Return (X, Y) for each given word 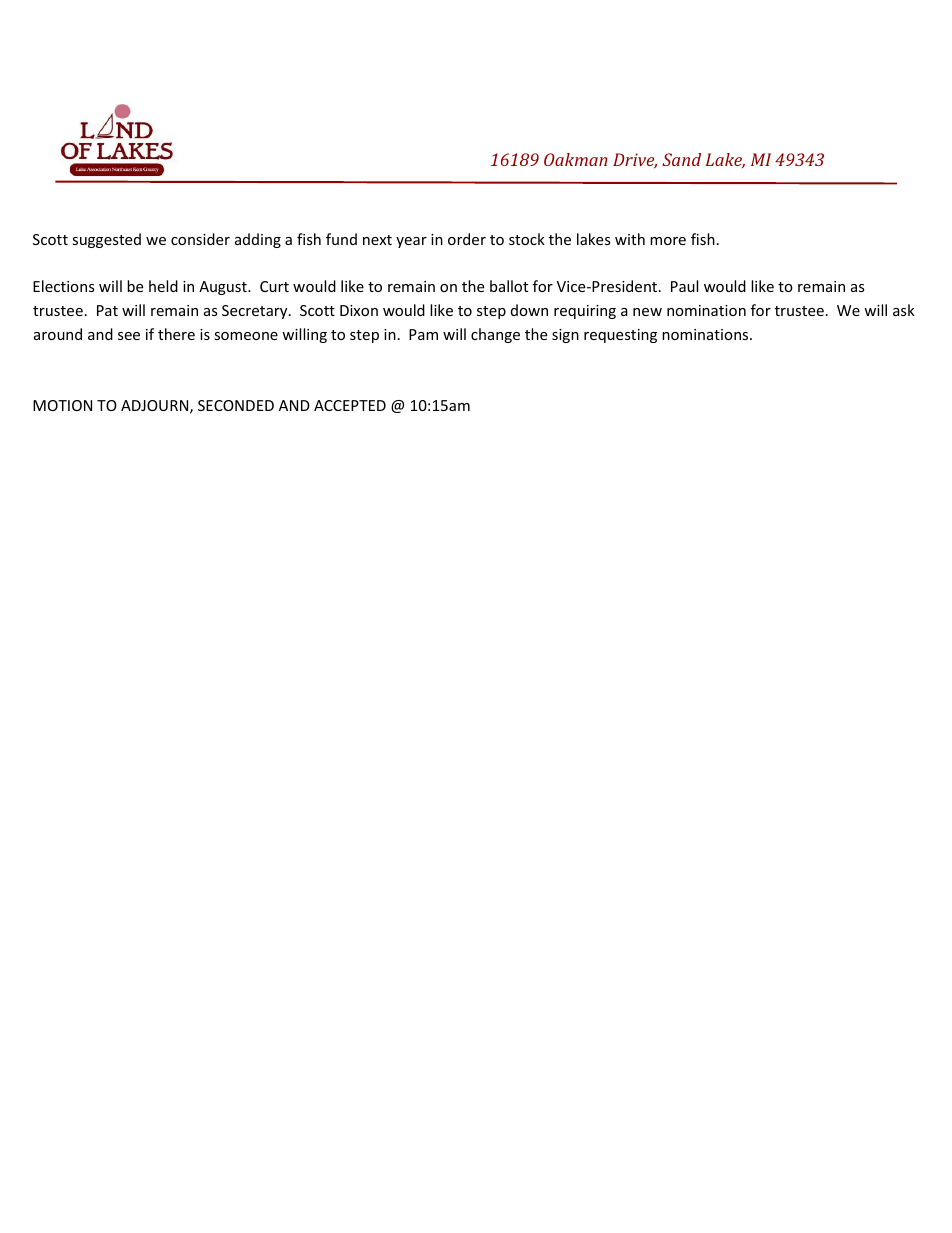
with (630, 239)
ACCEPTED (350, 405)
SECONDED (236, 405)
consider (200, 239)
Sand (681, 159)
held (163, 286)
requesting (620, 336)
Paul (684, 286)
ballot (509, 286)
